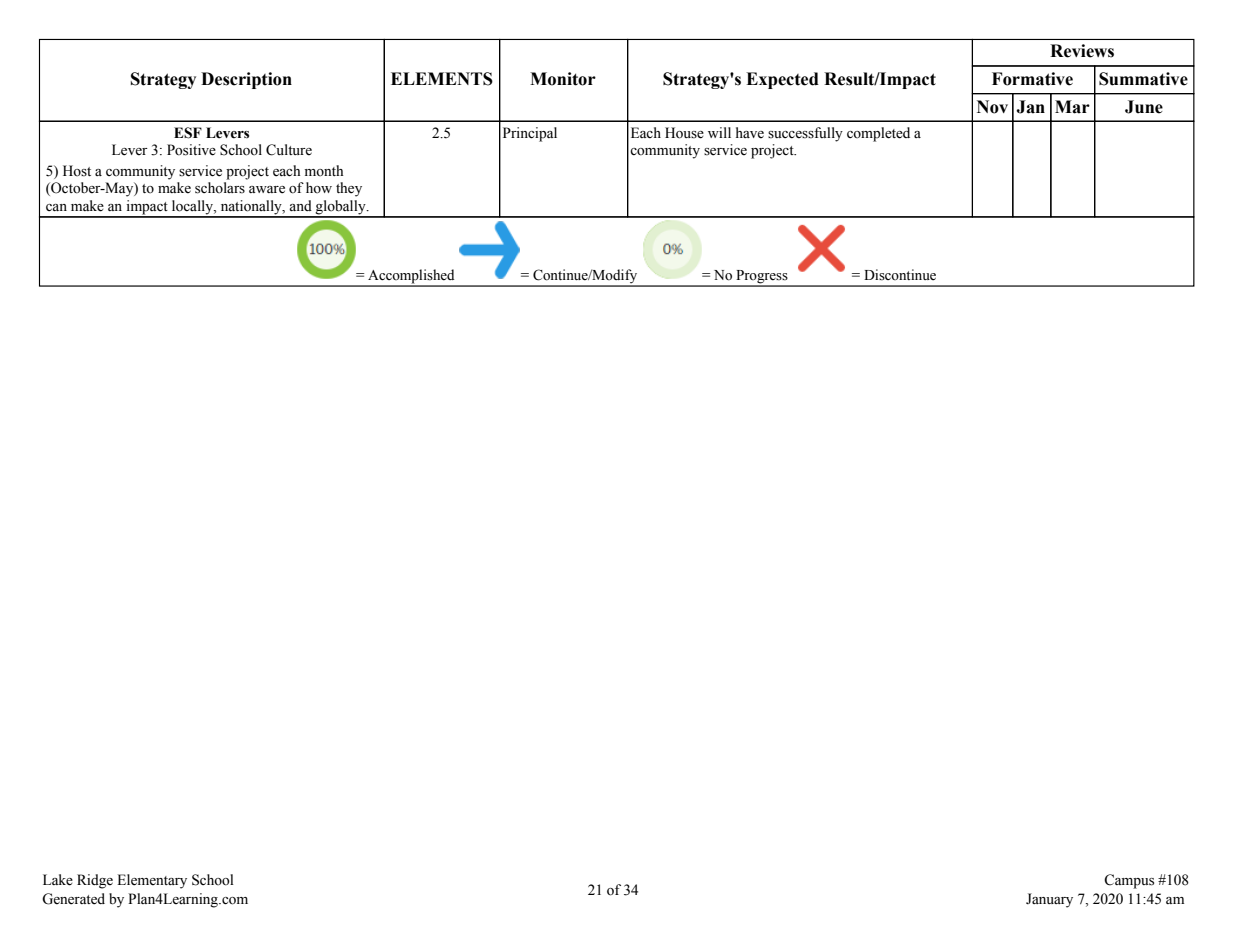 The image size is (1233, 952). I want to click on completed, so click(878, 134).
